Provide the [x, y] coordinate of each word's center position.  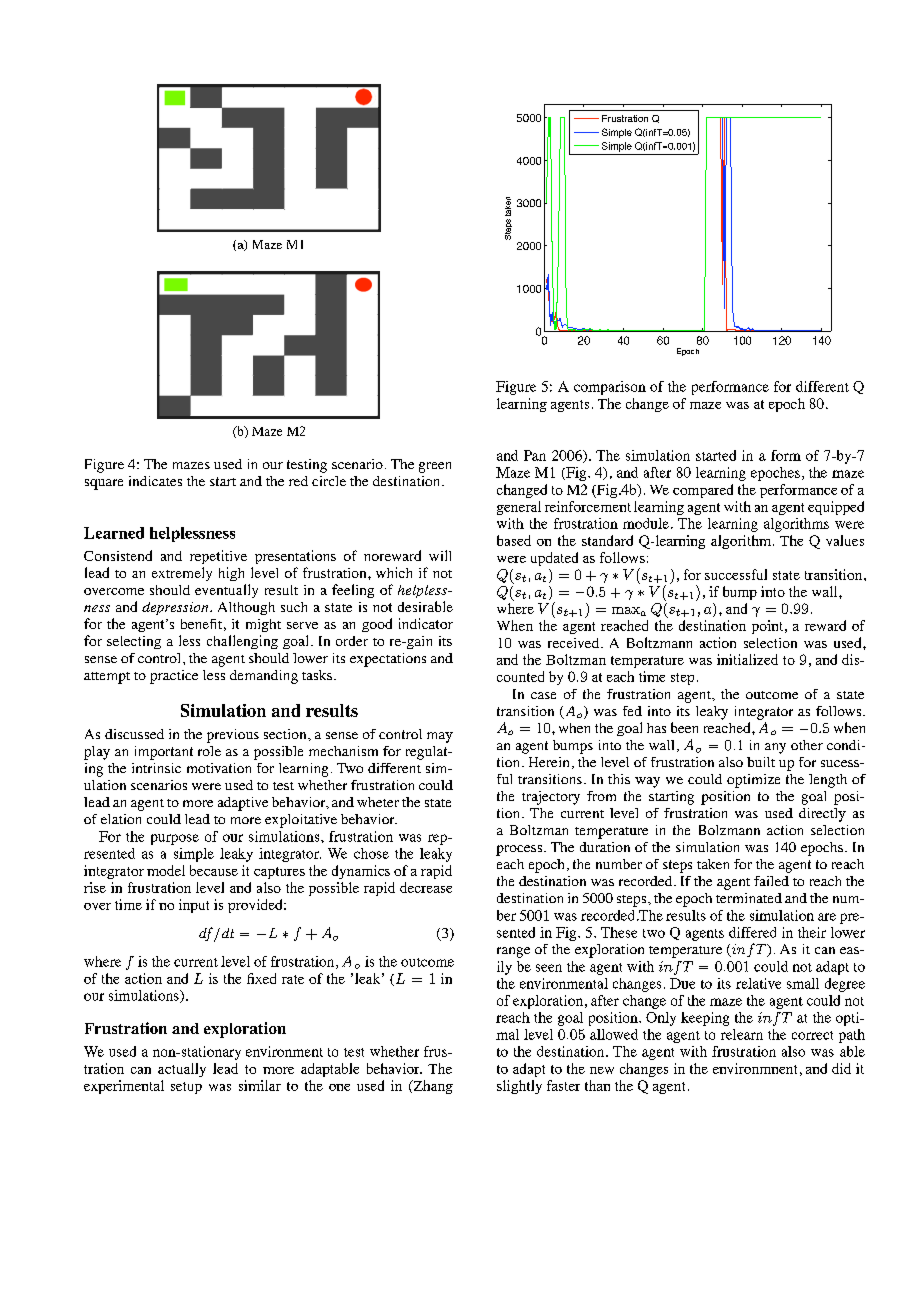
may [440, 737]
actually [182, 1070]
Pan [535, 455]
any [775, 748]
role [209, 751]
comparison [610, 388]
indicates [155, 481]
